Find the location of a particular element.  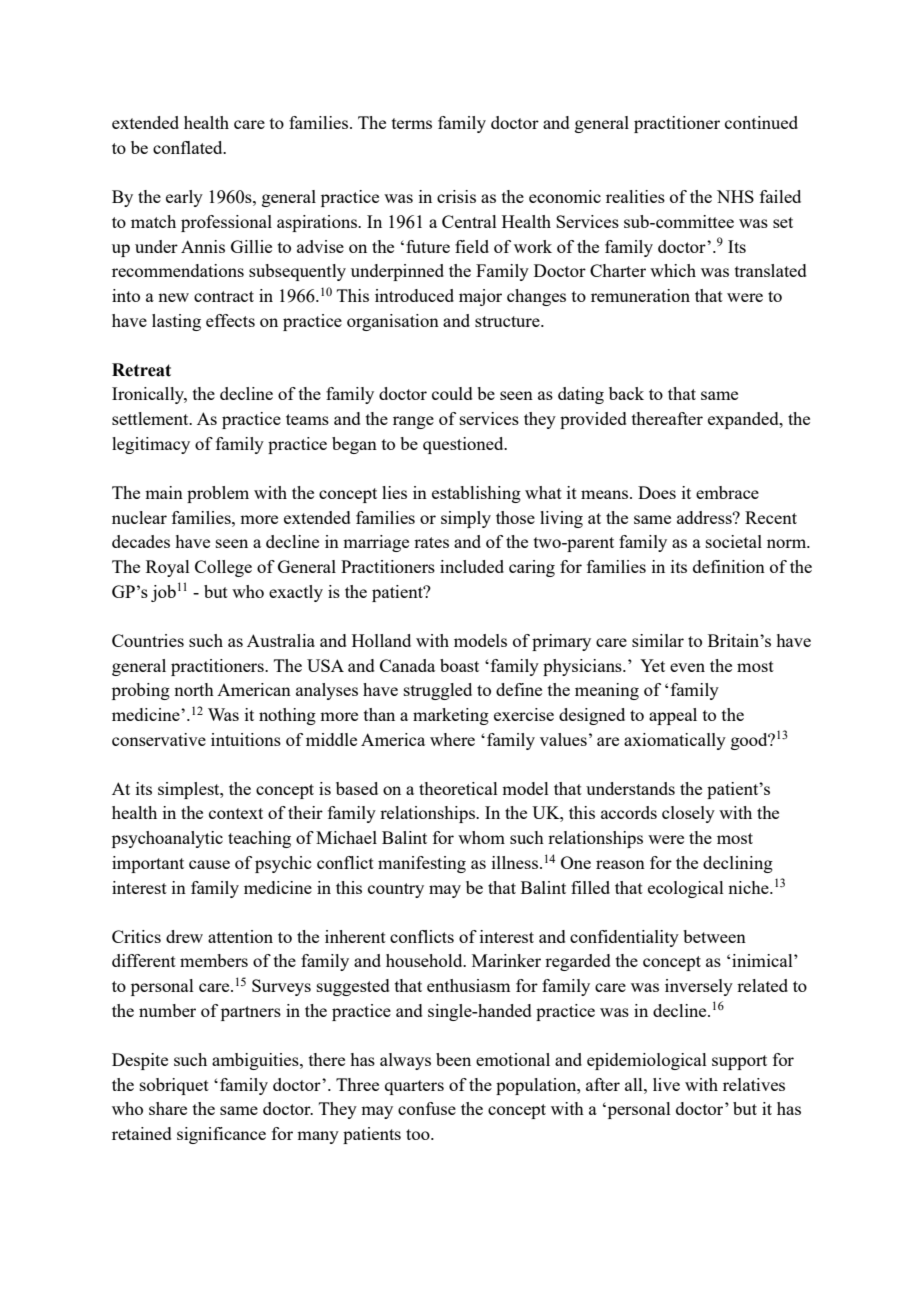

Countries is located at coordinates (148, 640).
